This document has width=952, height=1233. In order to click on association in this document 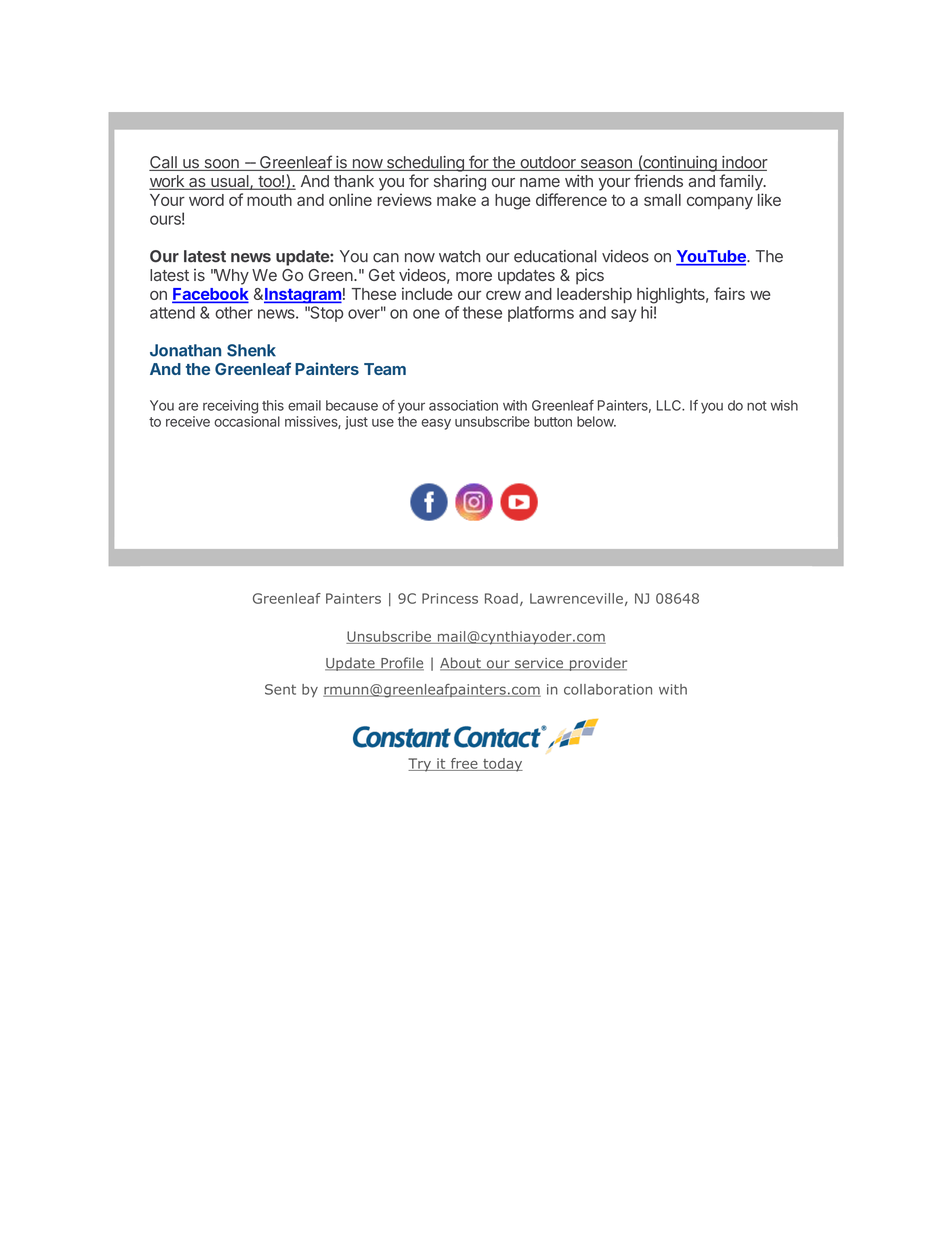, I will do `click(463, 405)`.
